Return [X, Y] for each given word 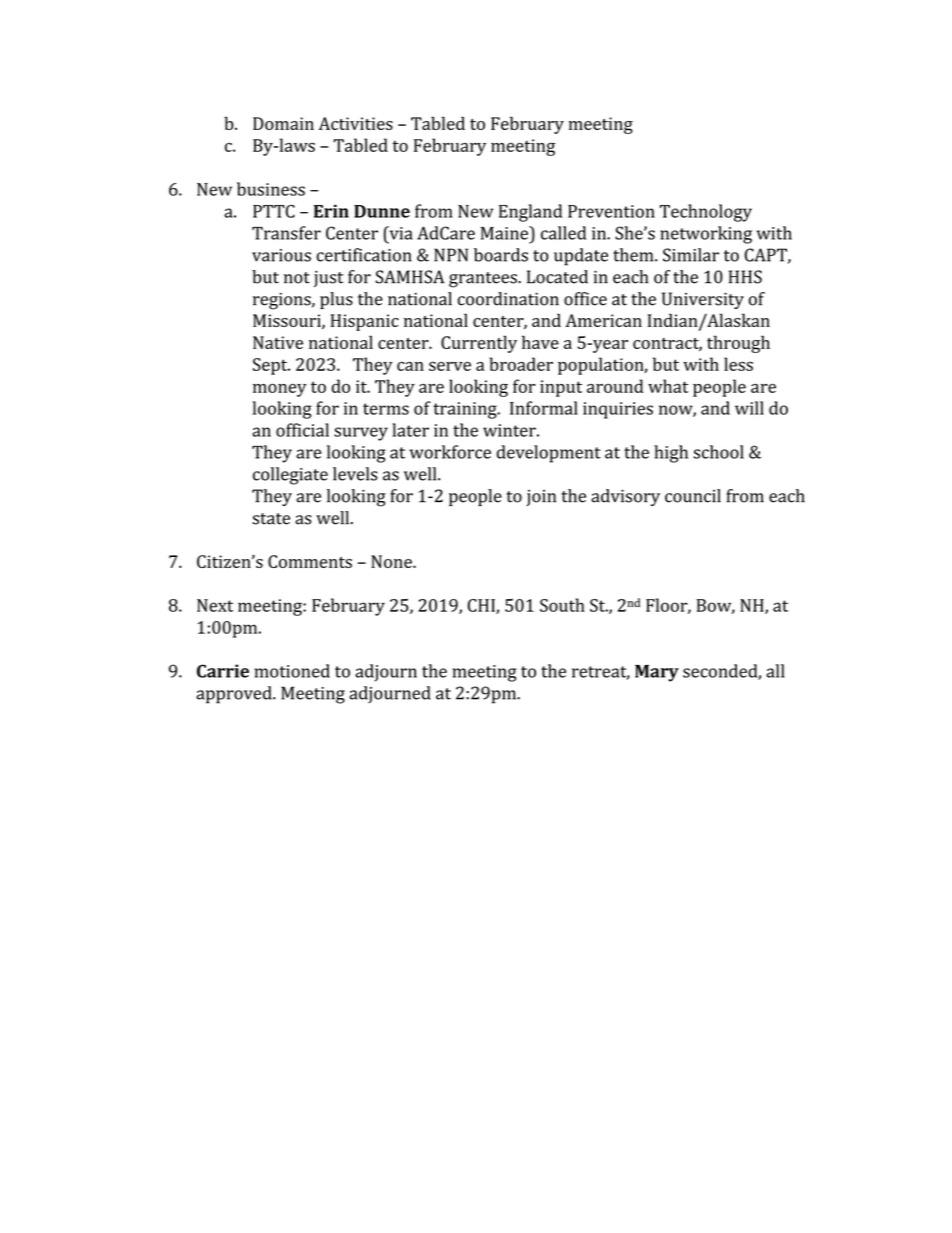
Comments [310, 561]
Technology [706, 213]
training [466, 410]
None [392, 561]
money [280, 390]
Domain [283, 123]
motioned [292, 671]
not [297, 278]
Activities [356, 123]
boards [501, 255]
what [668, 386]
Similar [691, 255]
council [693, 496]
